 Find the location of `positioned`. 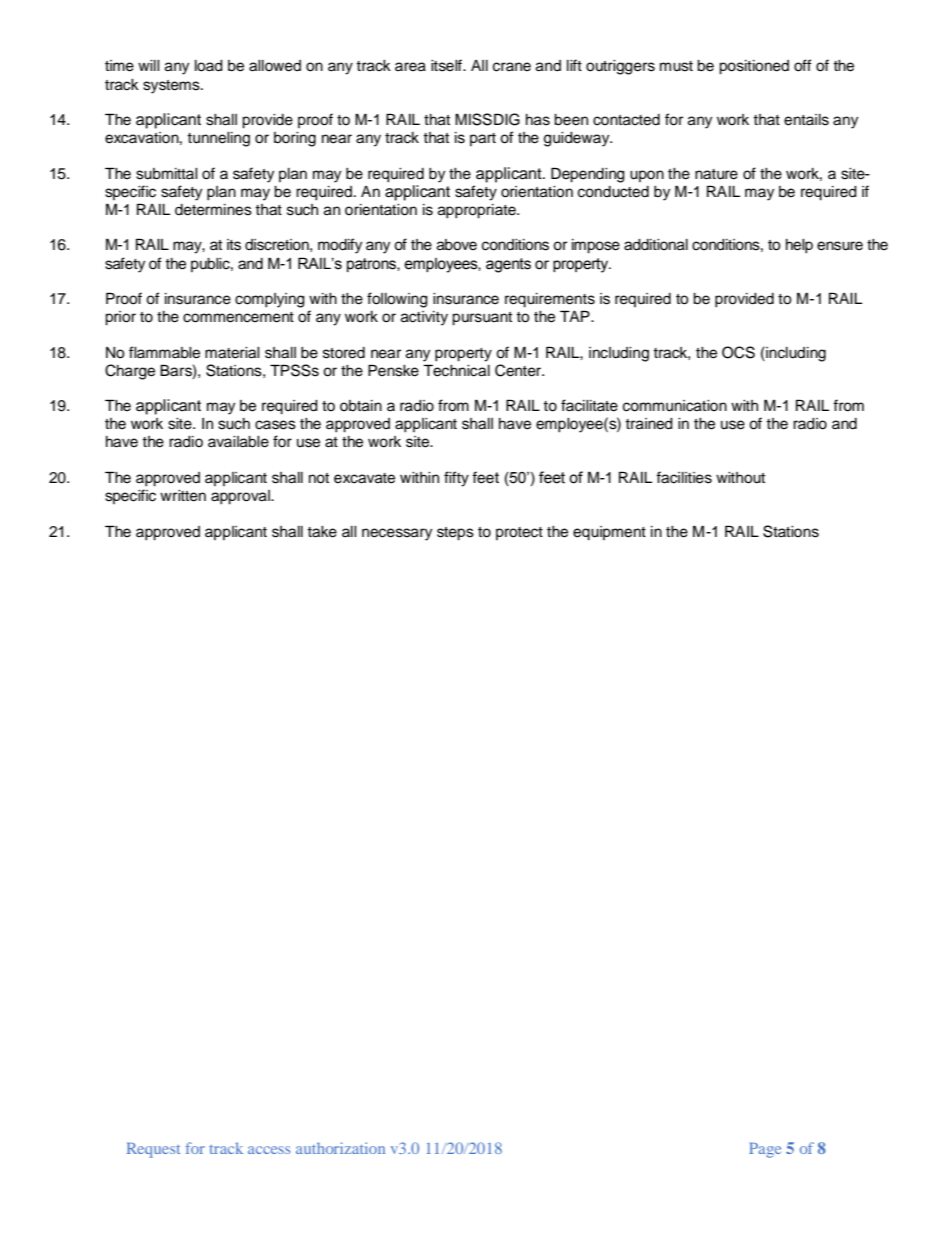

positioned is located at coordinates (754, 67).
